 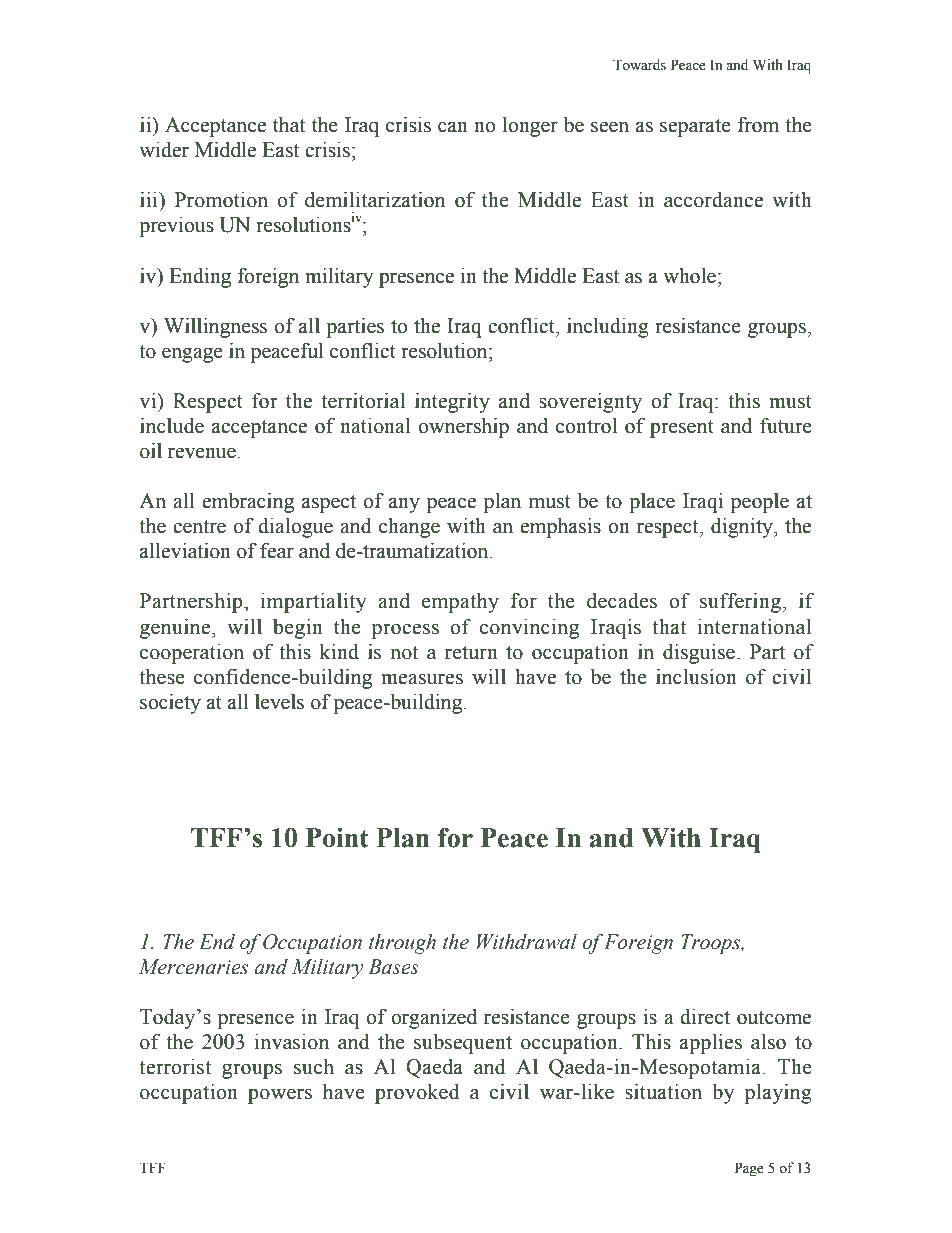 What do you see at coordinates (280, 1096) in the image?
I see `powers` at bounding box center [280, 1096].
